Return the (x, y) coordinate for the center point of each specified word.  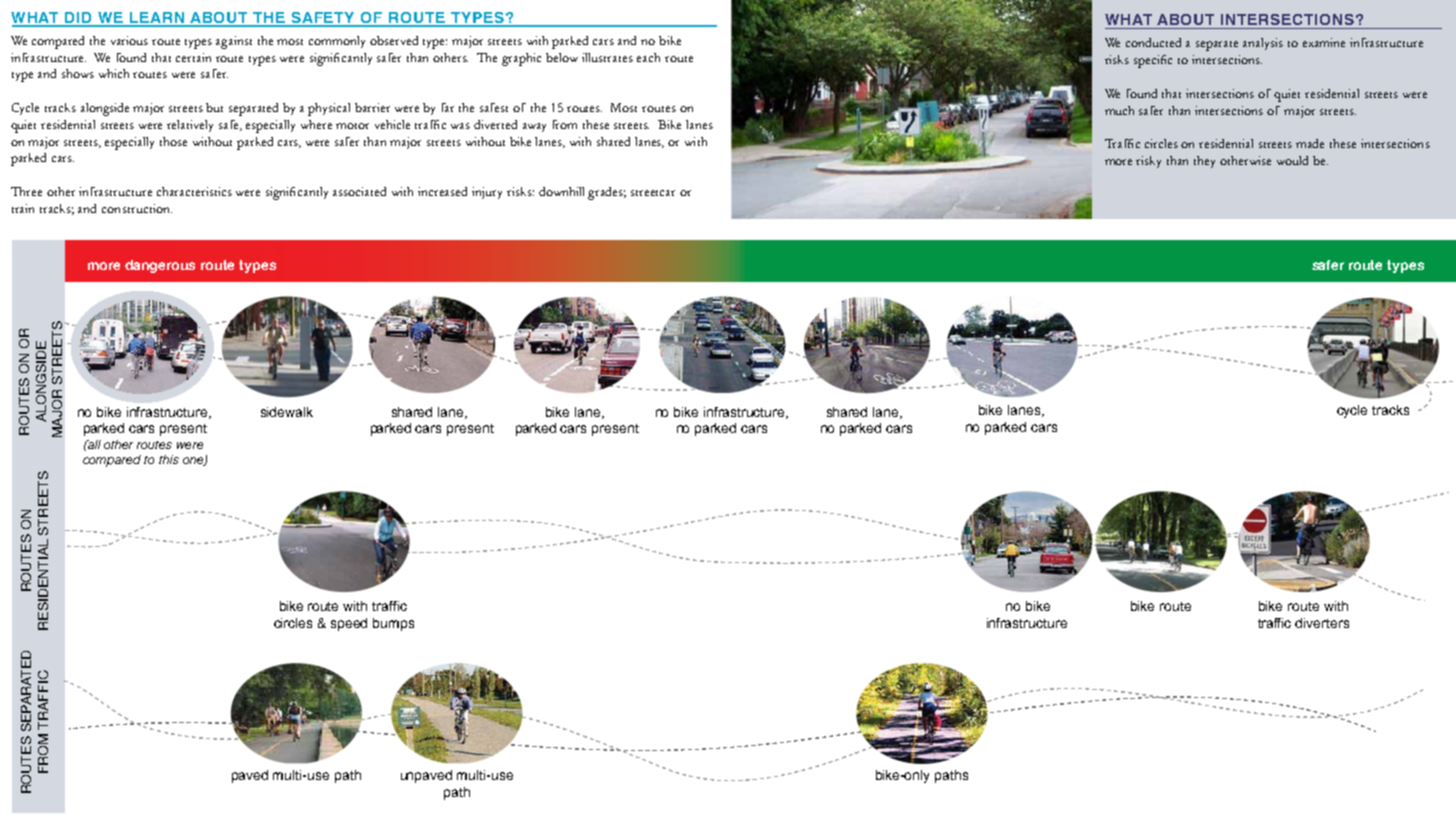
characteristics (194, 191)
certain (193, 57)
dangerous (160, 266)
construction (137, 208)
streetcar (653, 193)
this (169, 459)
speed (349, 624)
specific (1153, 61)
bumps (393, 624)
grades (607, 193)
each (648, 57)
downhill (561, 191)
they (1204, 162)
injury (487, 193)
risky (1148, 162)
